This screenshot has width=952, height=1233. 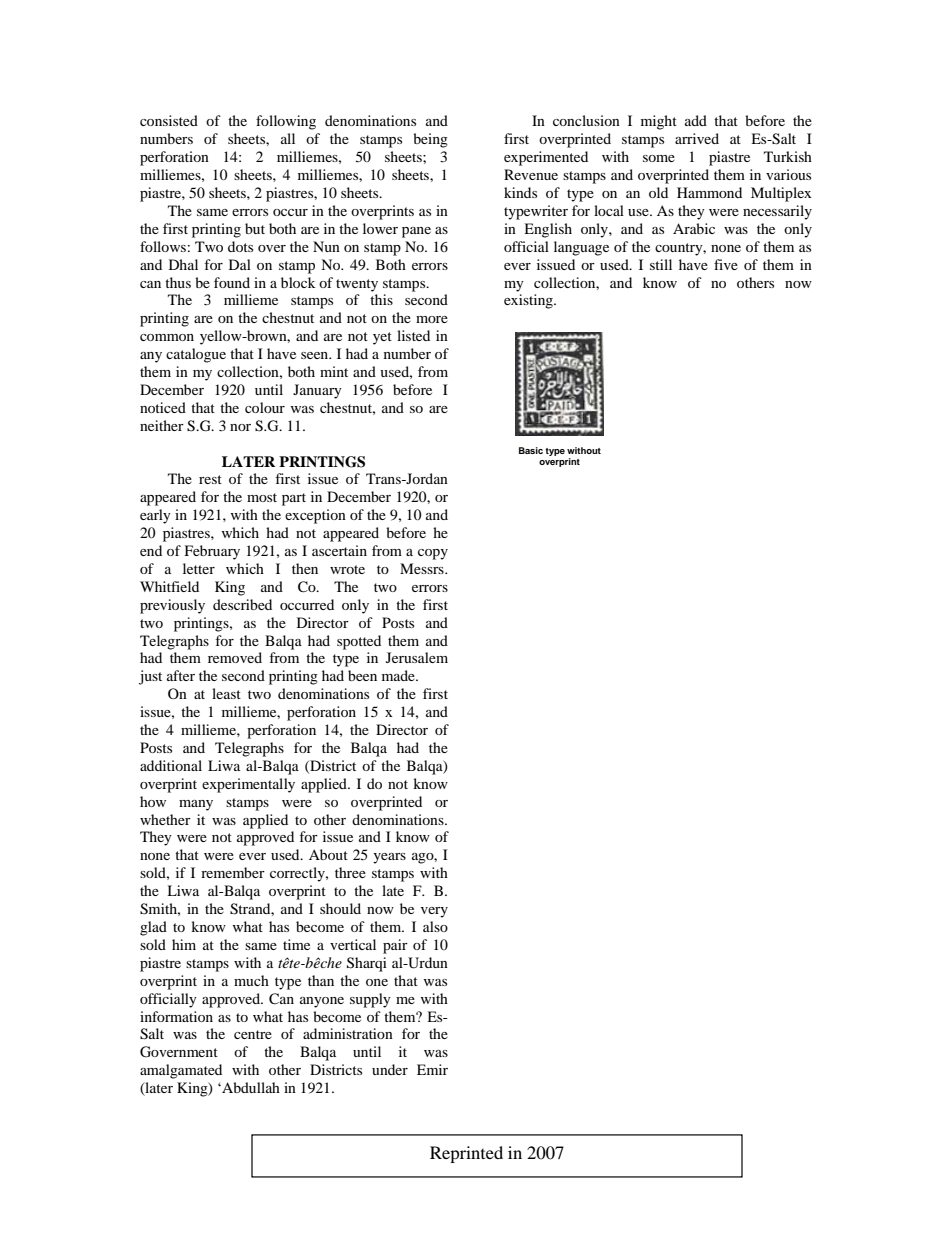 I want to click on least, so click(x=226, y=693).
